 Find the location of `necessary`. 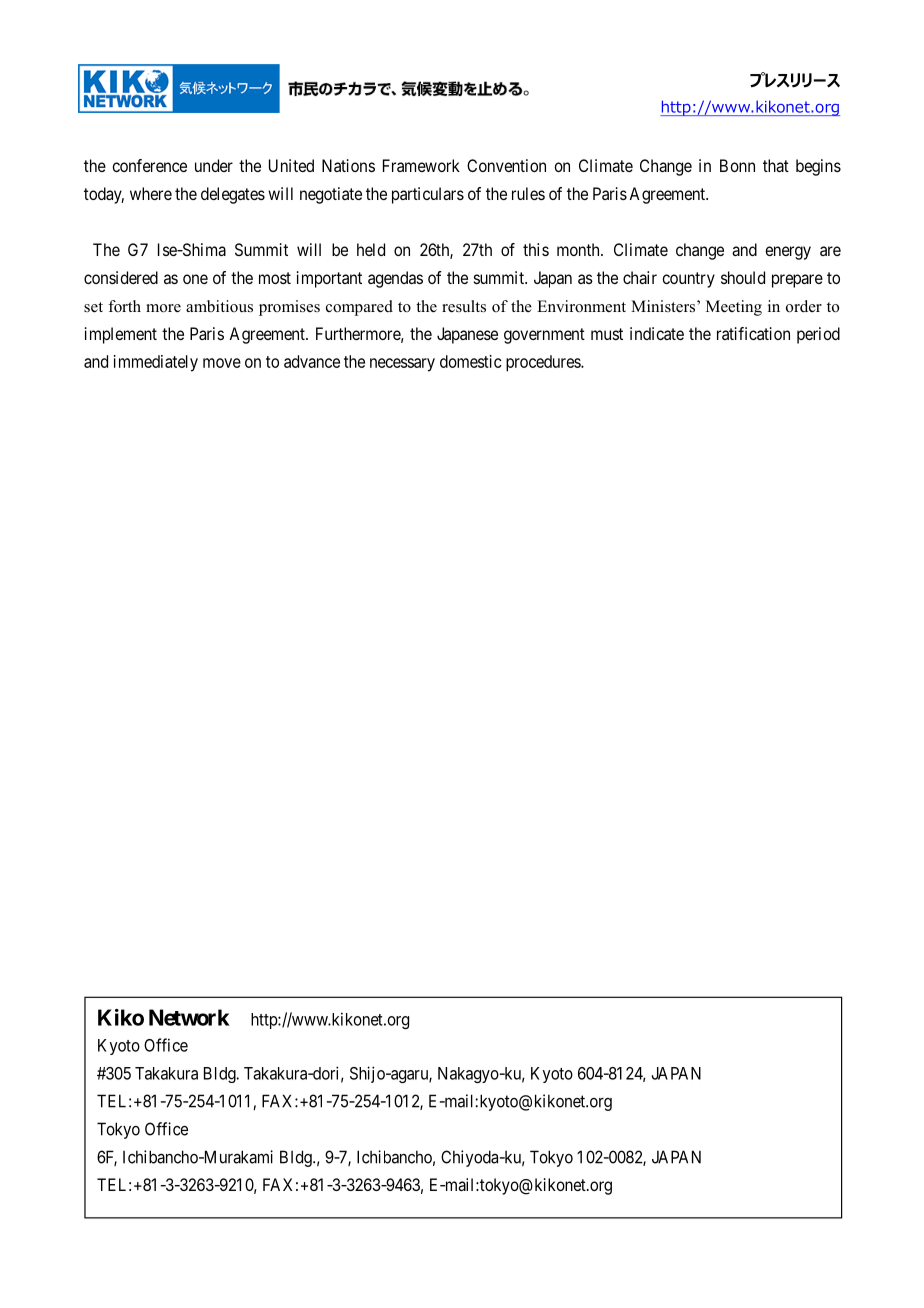

necessary is located at coordinates (402, 365).
